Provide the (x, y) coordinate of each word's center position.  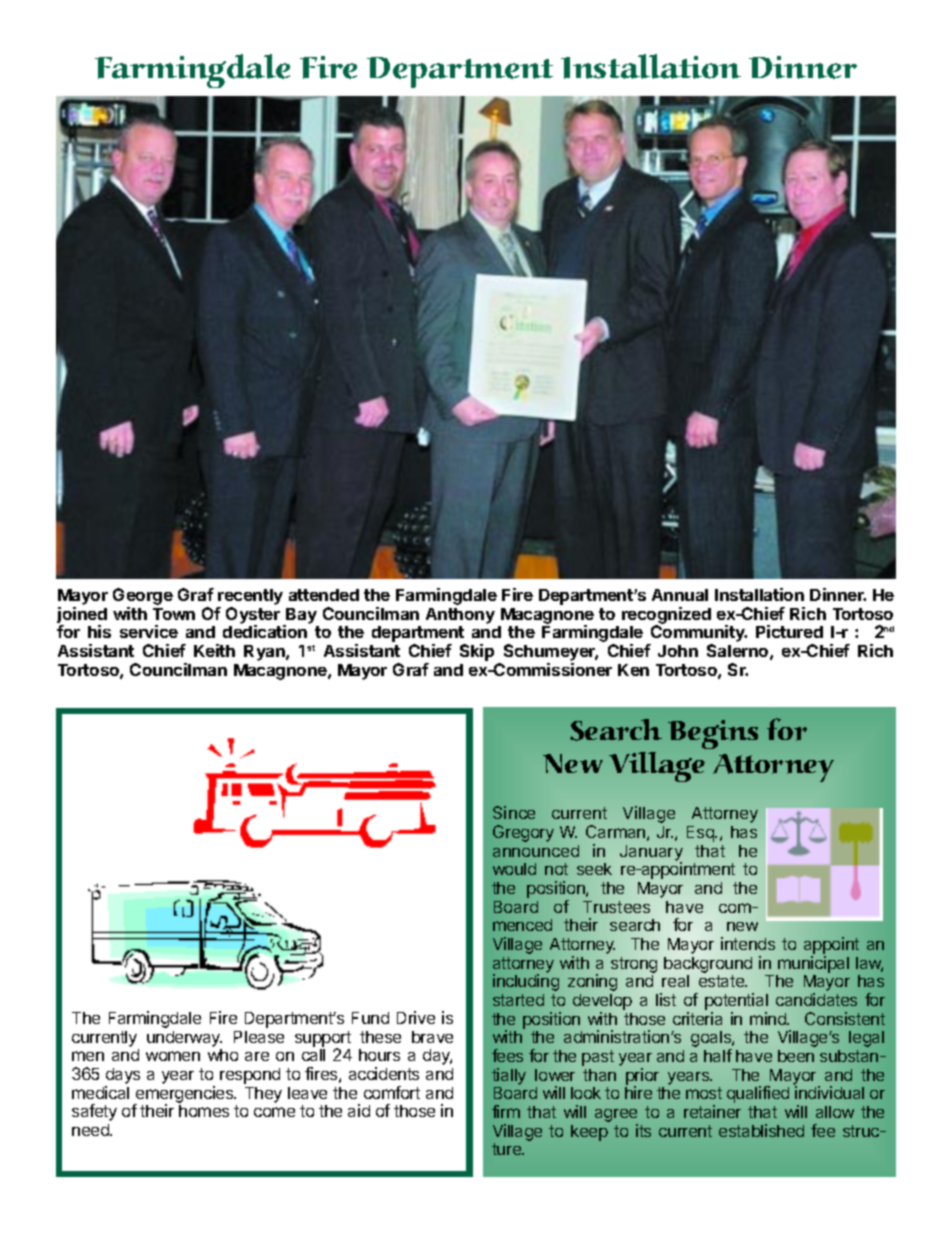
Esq (701, 834)
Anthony (460, 616)
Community (698, 635)
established (761, 1130)
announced (536, 851)
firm (506, 1111)
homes (204, 1111)
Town (174, 614)
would (514, 869)
